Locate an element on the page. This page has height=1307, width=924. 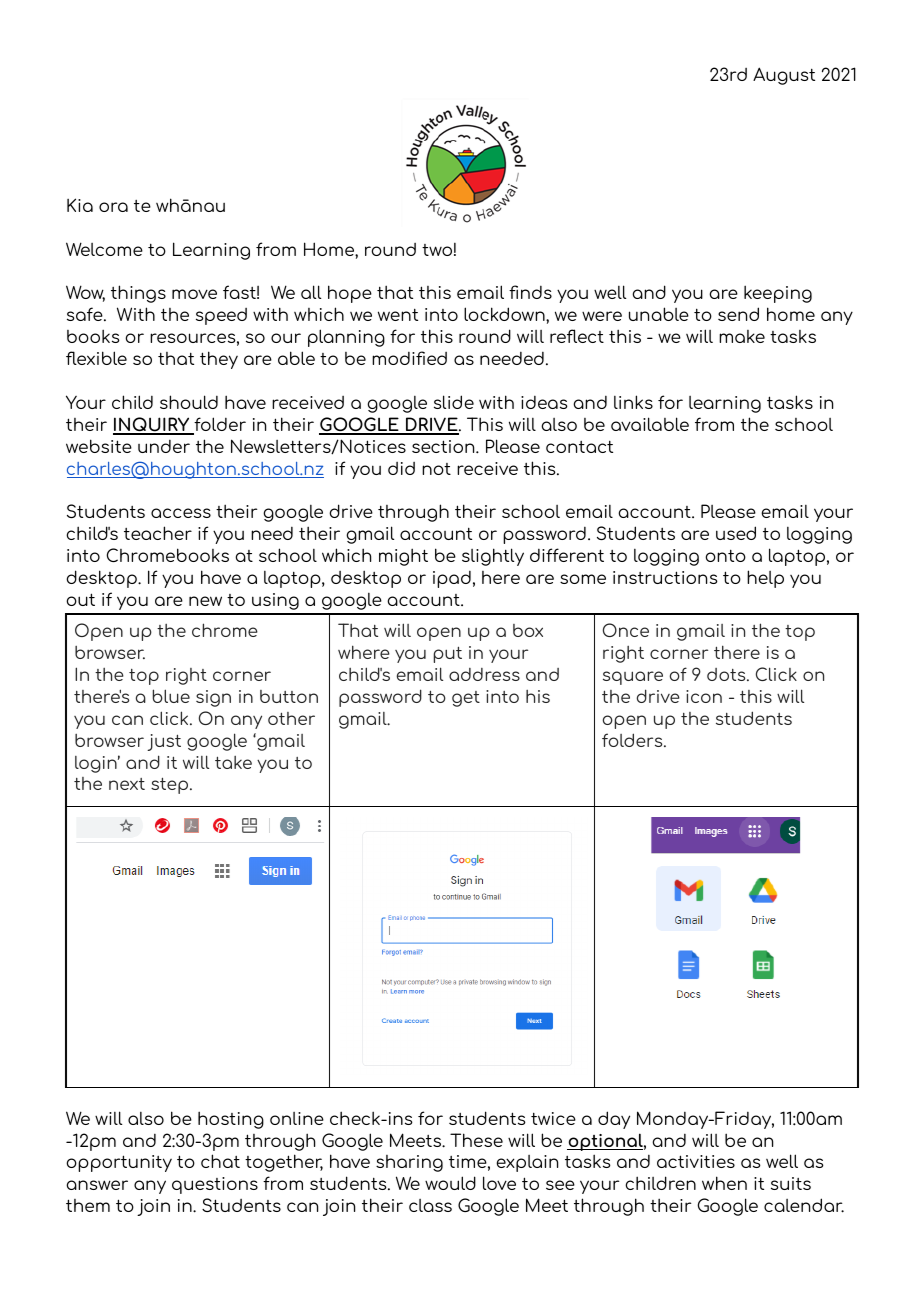
would is located at coordinates (450, 1183).
